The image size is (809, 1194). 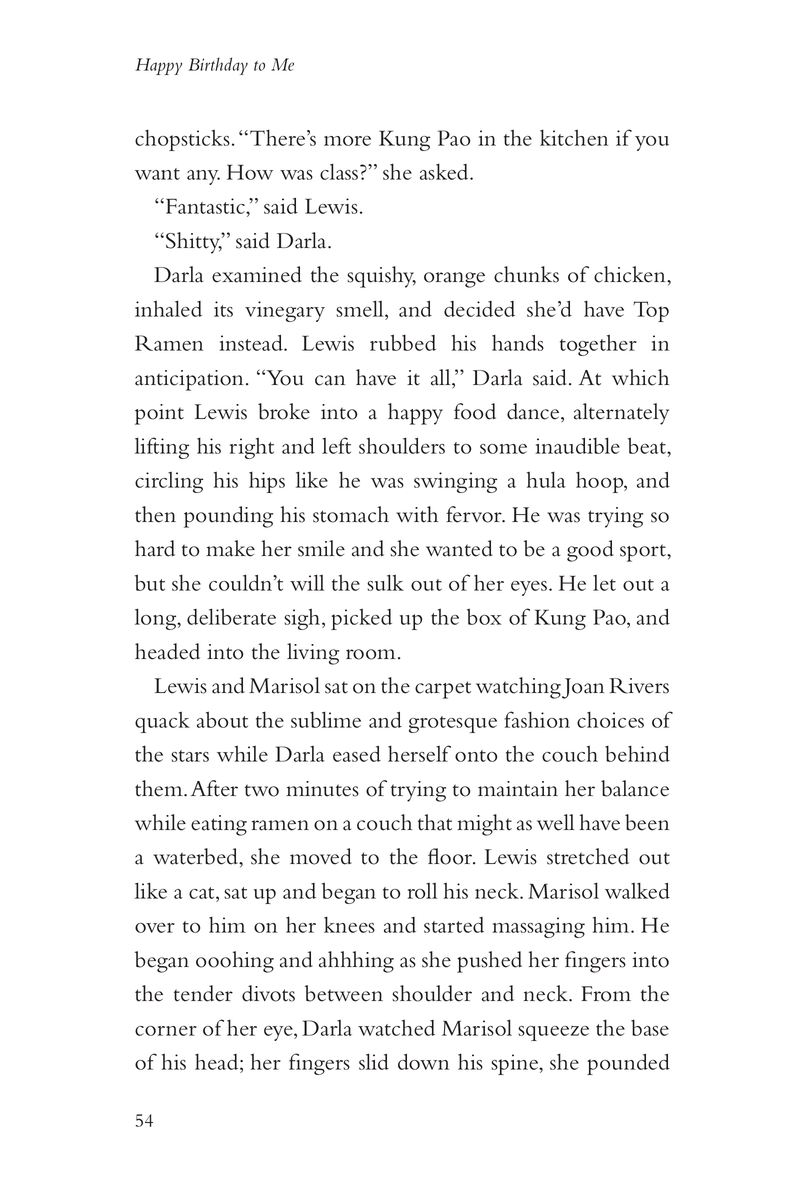 What do you see at coordinates (203, 993) in the screenshot?
I see `tender` at bounding box center [203, 993].
